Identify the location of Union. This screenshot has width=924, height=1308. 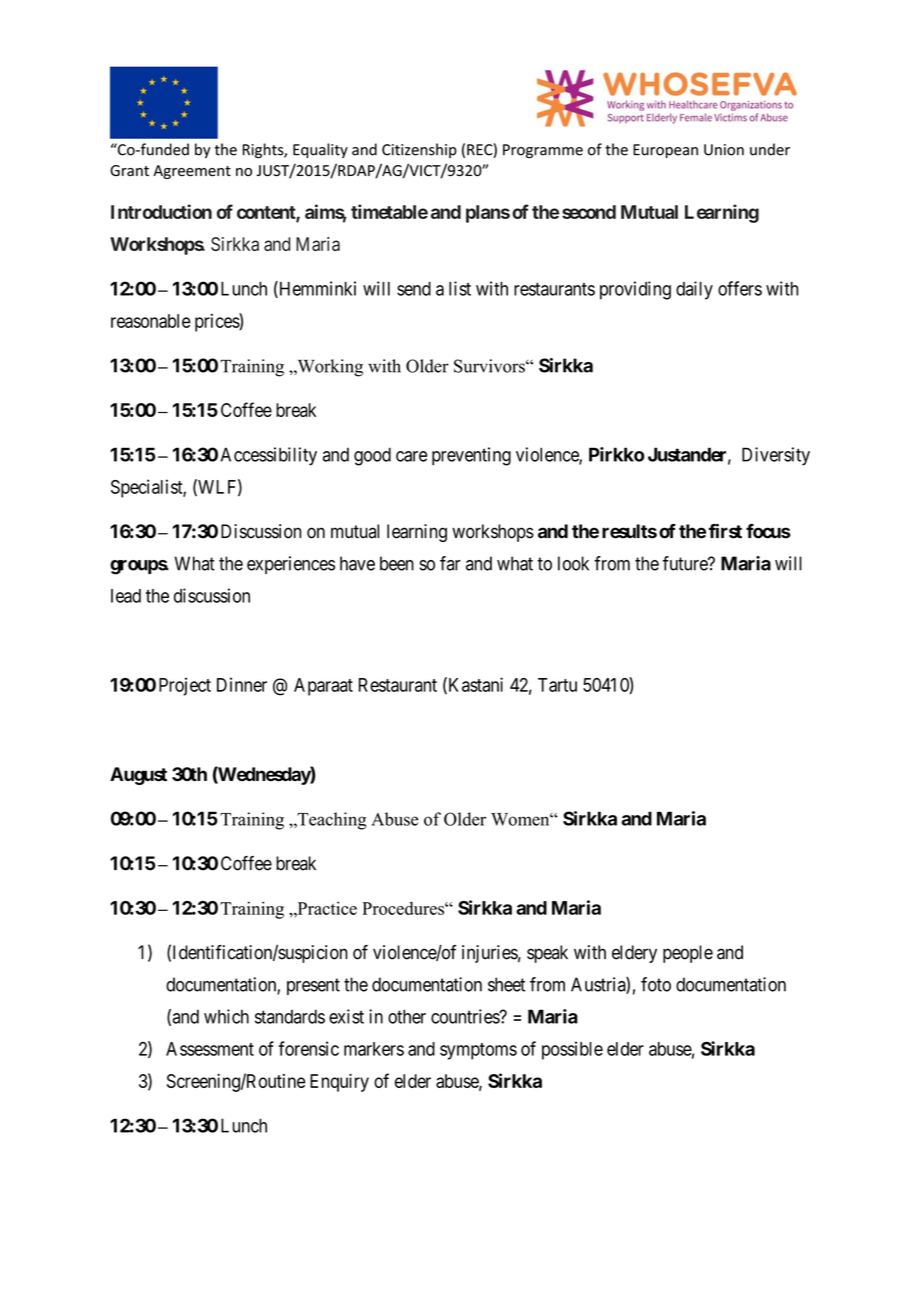
(724, 150).
